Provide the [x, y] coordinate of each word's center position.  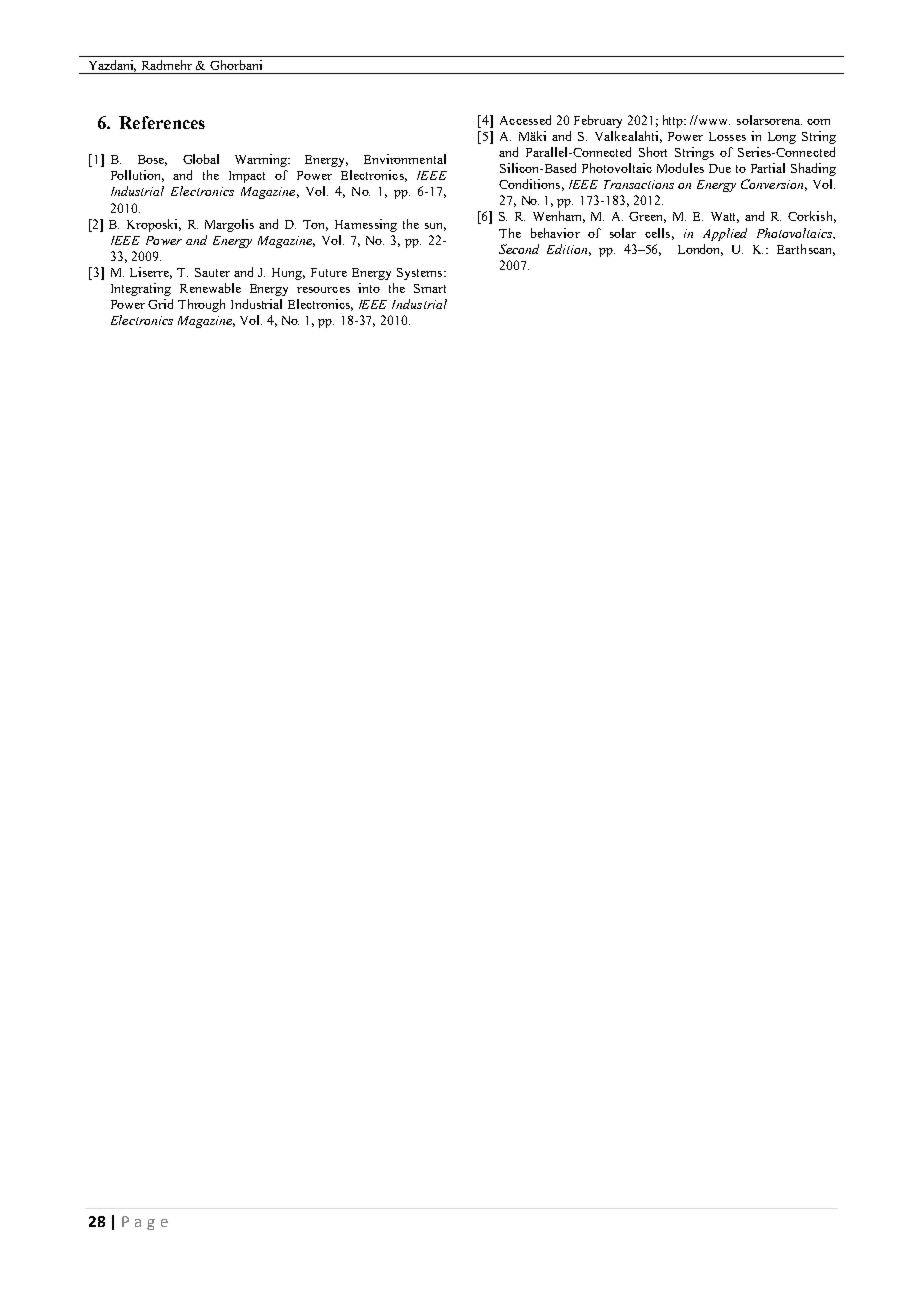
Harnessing [366, 225]
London [700, 250]
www [714, 122]
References [162, 122]
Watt [725, 217]
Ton [315, 225]
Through [201, 305]
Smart [430, 288]
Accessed [525, 120]
